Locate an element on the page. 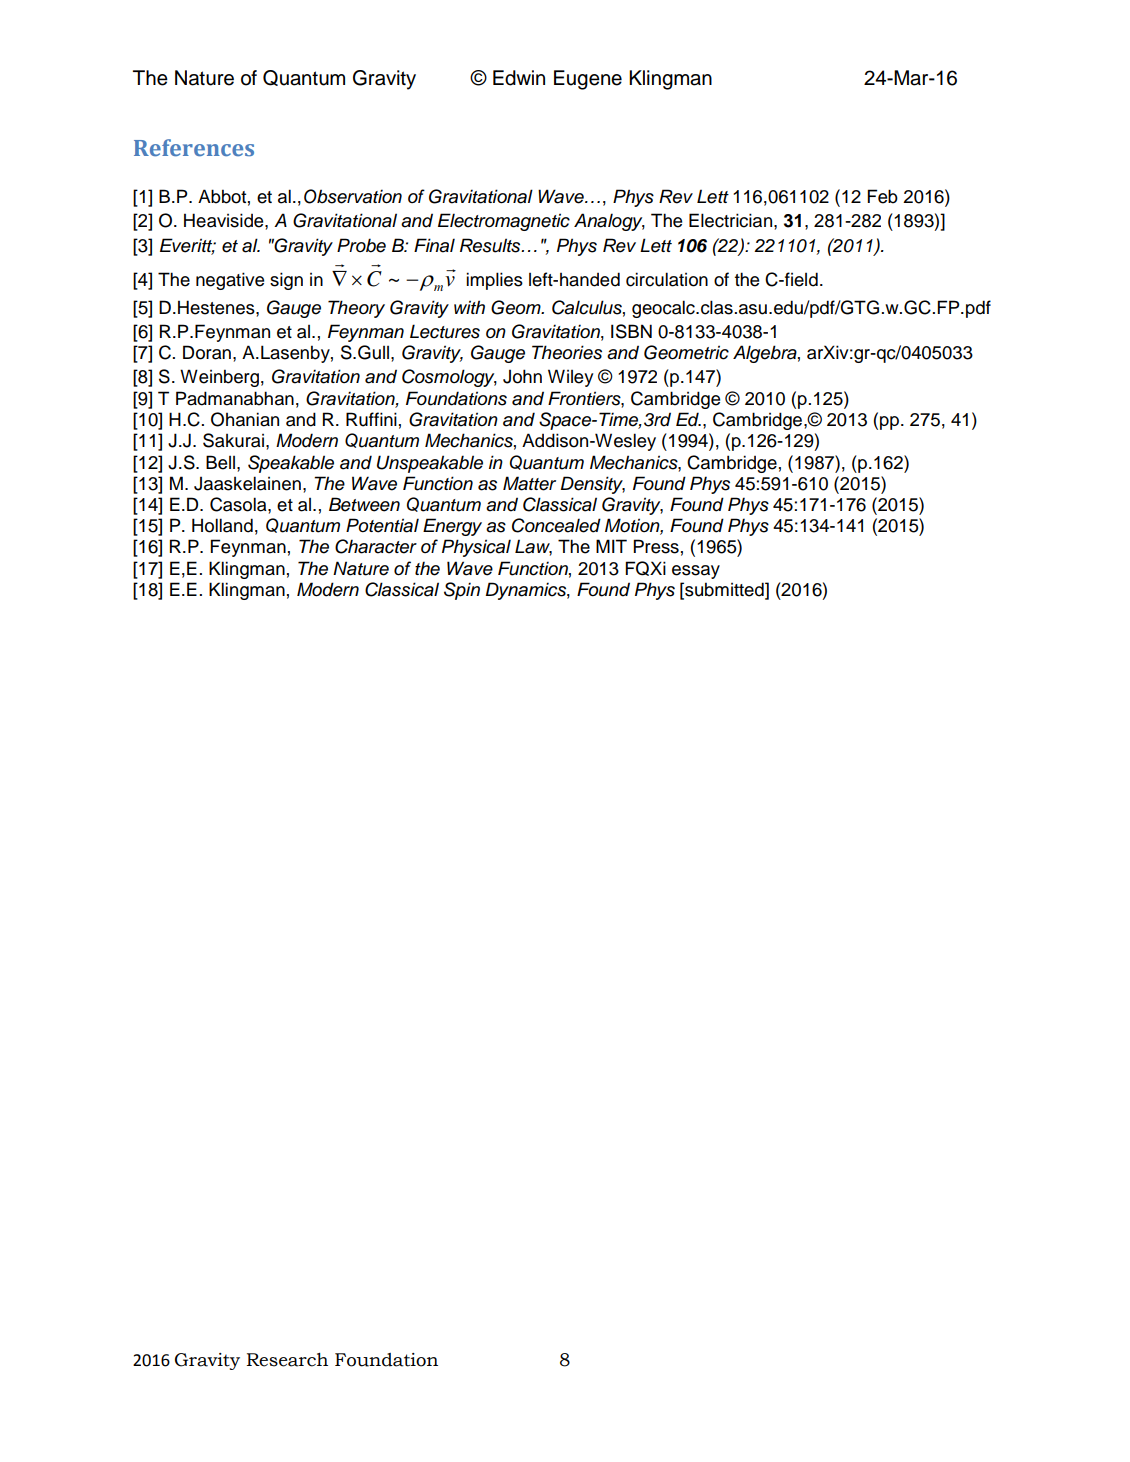  Potential is located at coordinates (382, 525).
